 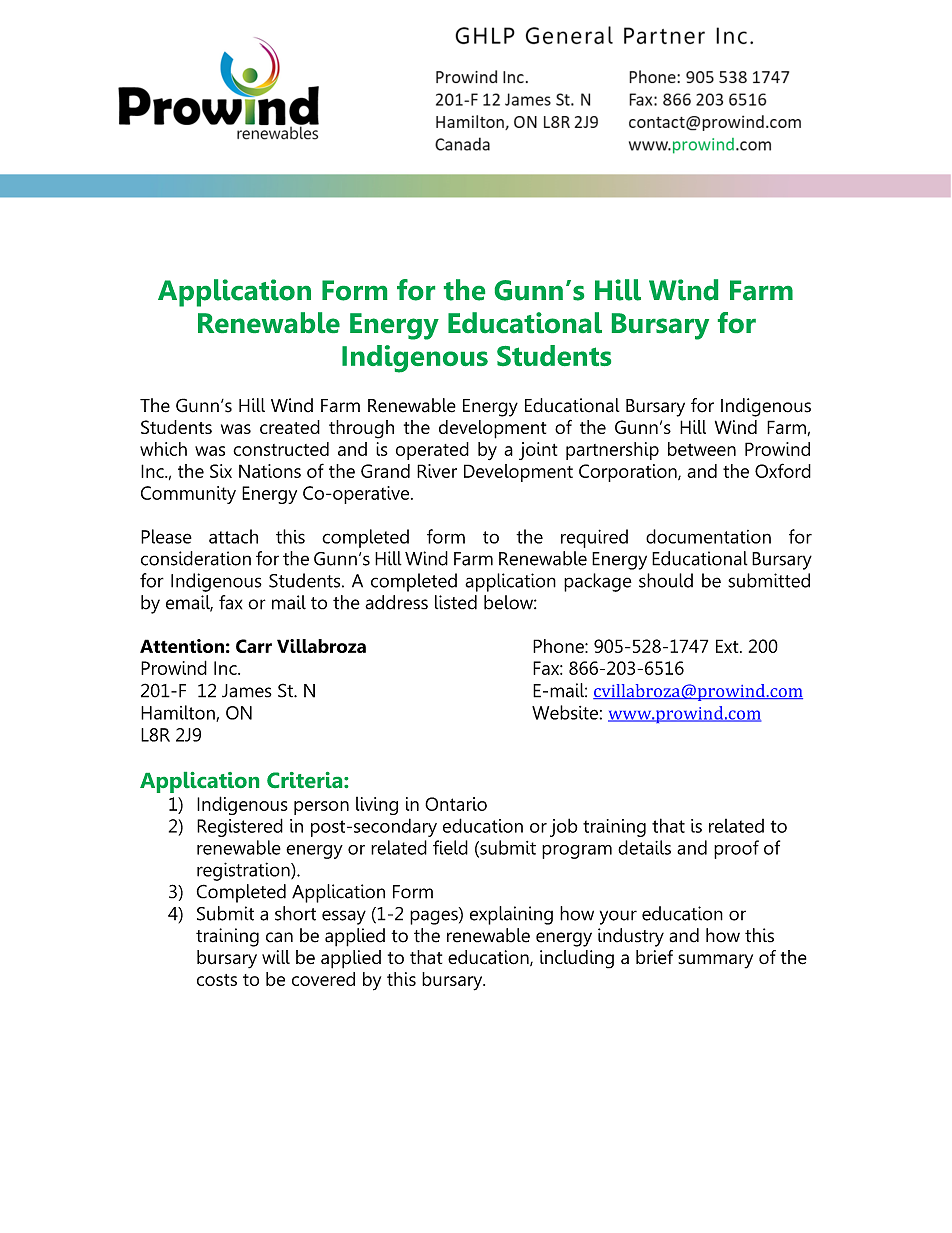 What do you see at coordinates (728, 646) in the image?
I see `Ext` at bounding box center [728, 646].
